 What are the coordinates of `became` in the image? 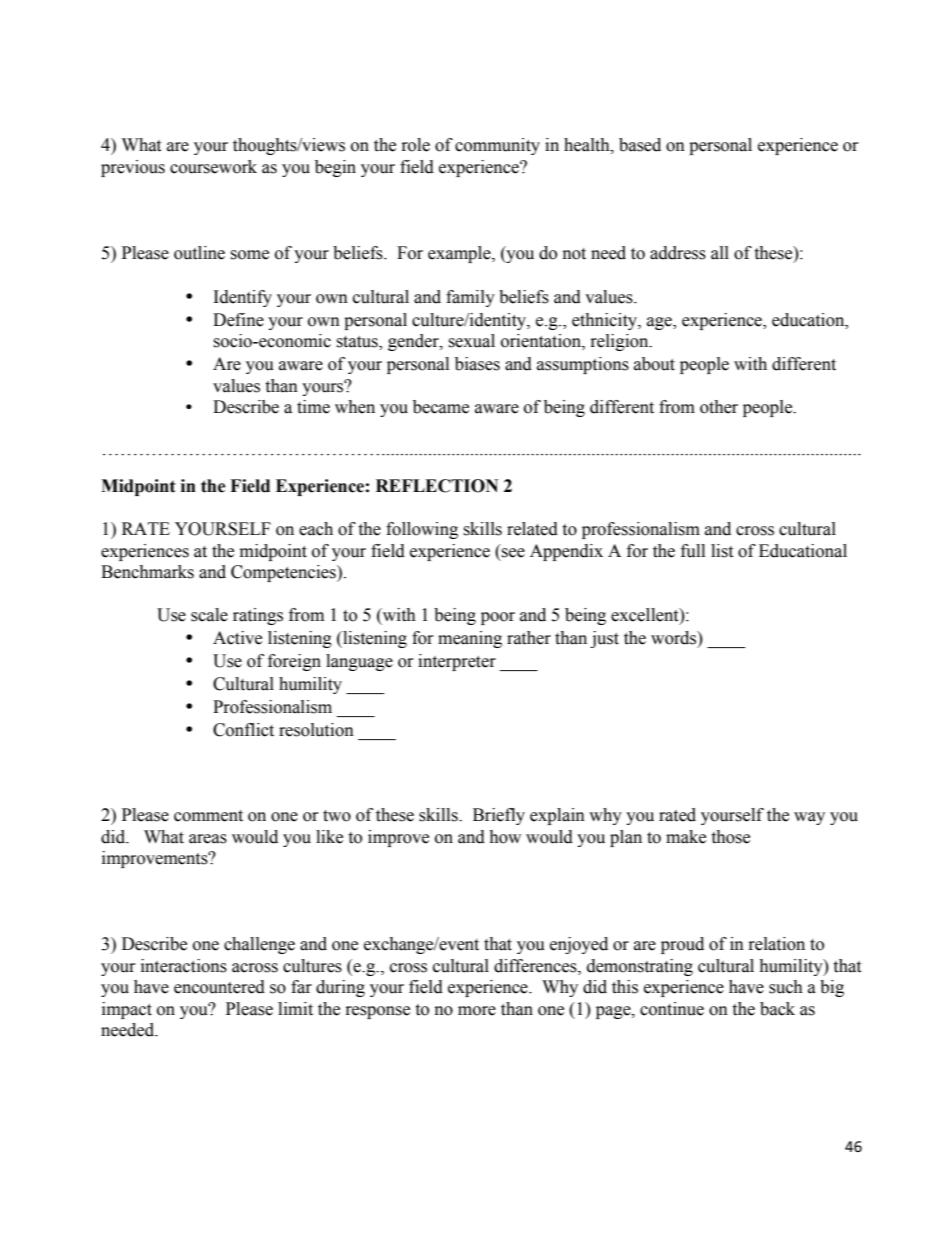 It's located at (441, 407).
